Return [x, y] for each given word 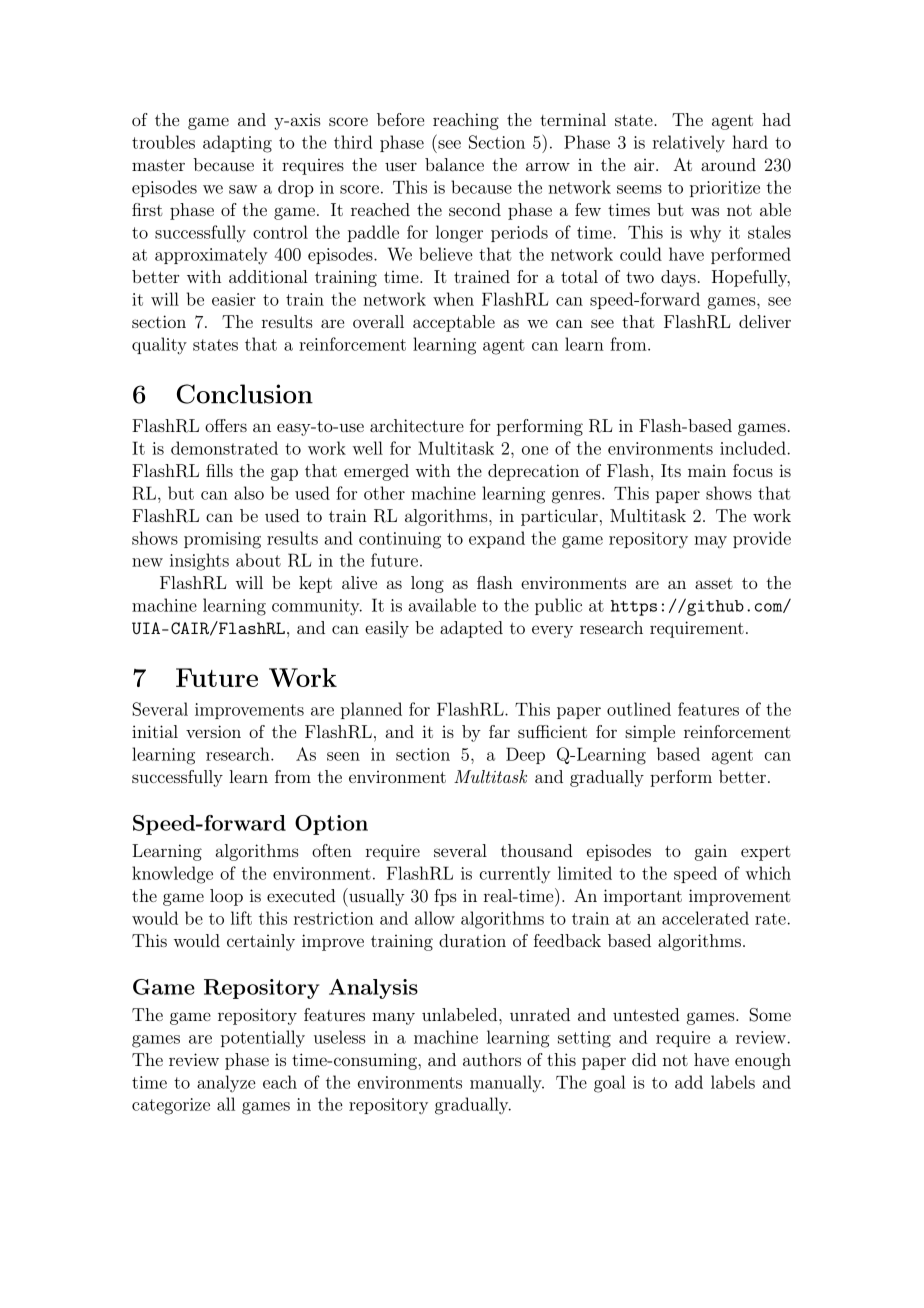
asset [714, 583]
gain [711, 852]
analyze [226, 1083]
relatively [689, 144]
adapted [471, 629]
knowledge [172, 875]
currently [515, 875]
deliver [765, 321]
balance [454, 164]
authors [492, 1059]
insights [199, 562]
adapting [237, 144]
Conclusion [245, 394]
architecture [417, 425]
